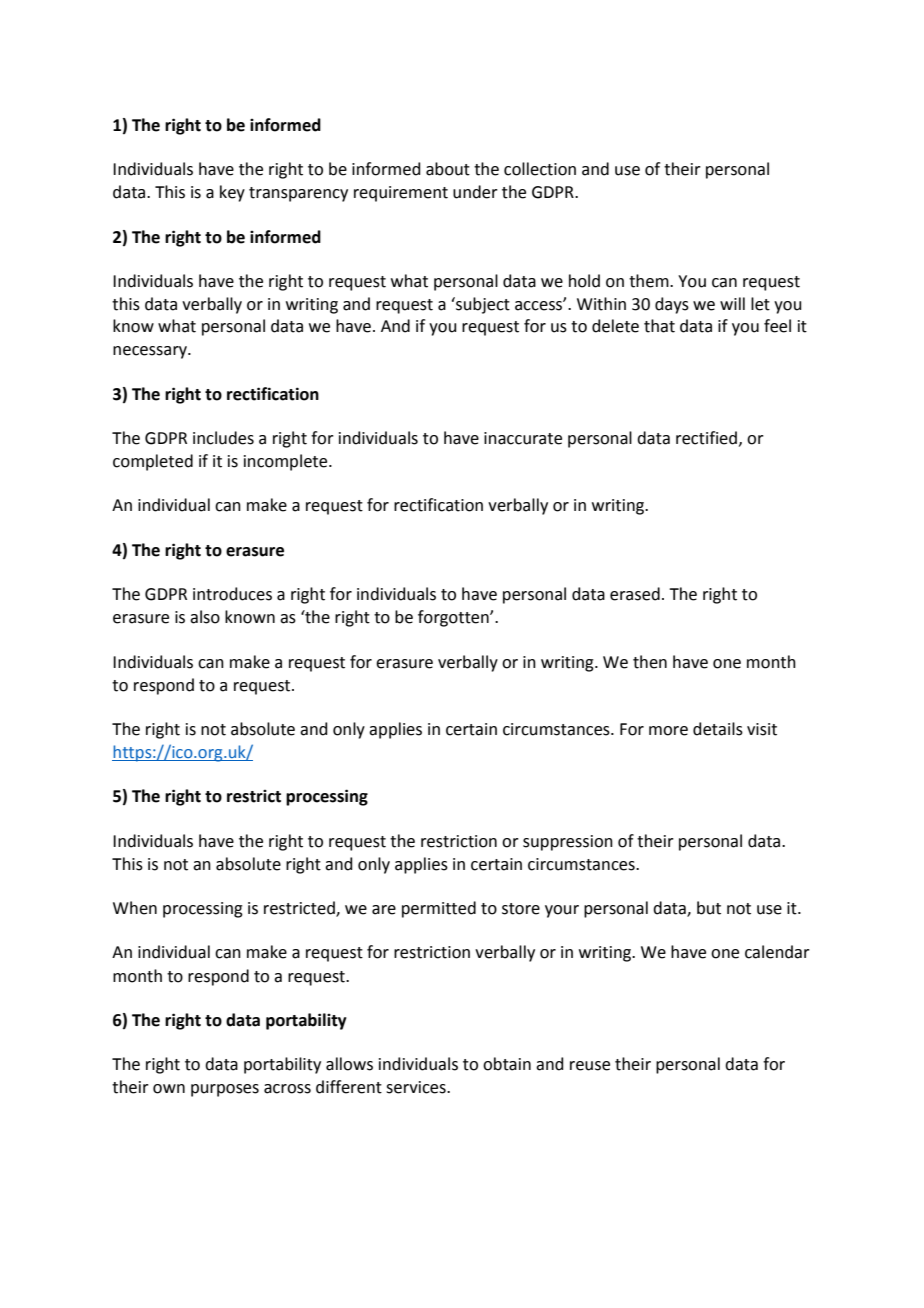 This image has height=1308, width=924. Describe the element at coordinates (507, 1064) in the image. I see `obtain` at that location.
